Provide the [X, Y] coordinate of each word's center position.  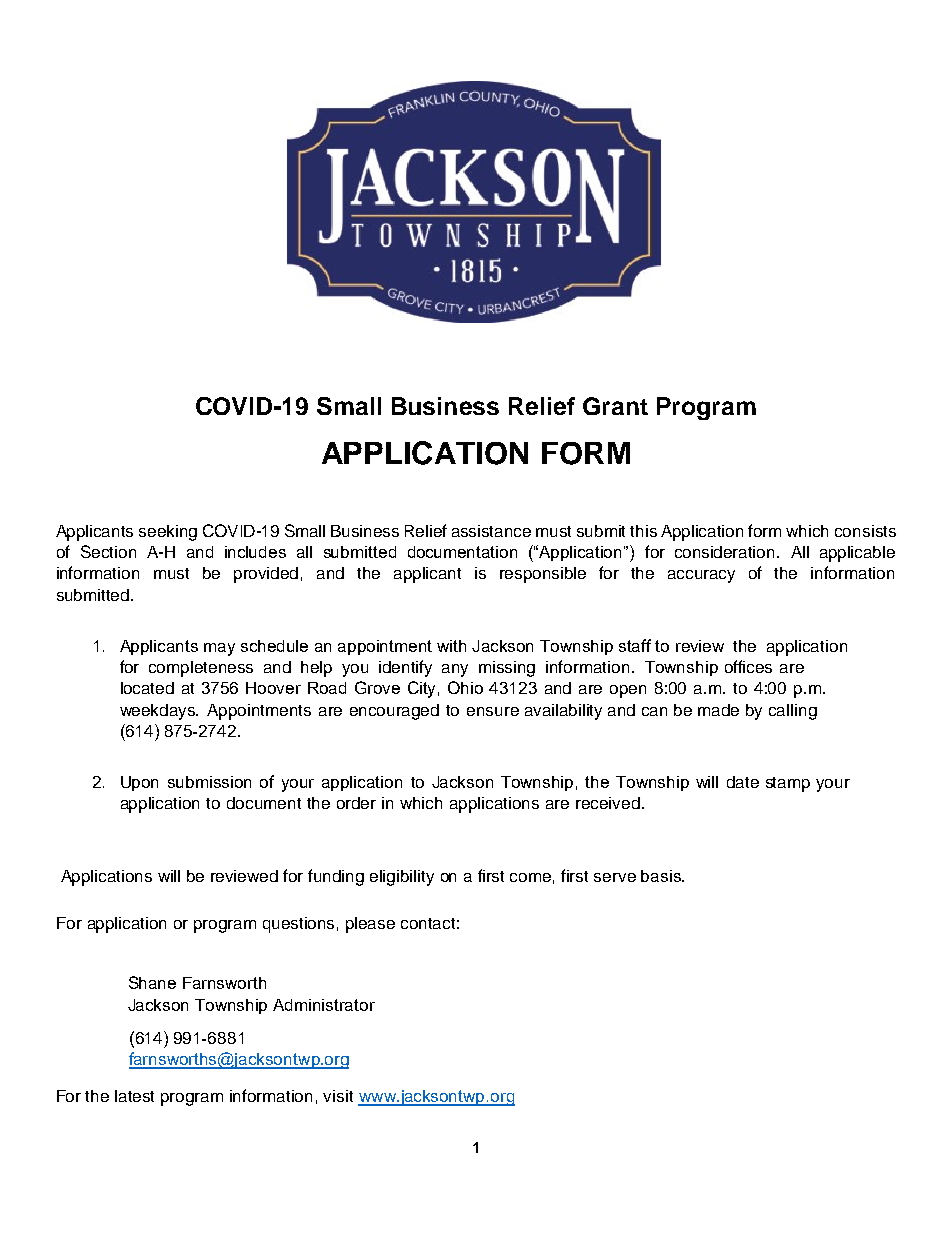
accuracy [701, 576]
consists [865, 531]
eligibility [402, 878]
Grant [615, 406]
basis [662, 876]
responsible [543, 575]
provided [266, 575]
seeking [168, 533]
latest [134, 1096]
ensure [493, 711]
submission [209, 782]
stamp [788, 784]
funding [336, 877]
